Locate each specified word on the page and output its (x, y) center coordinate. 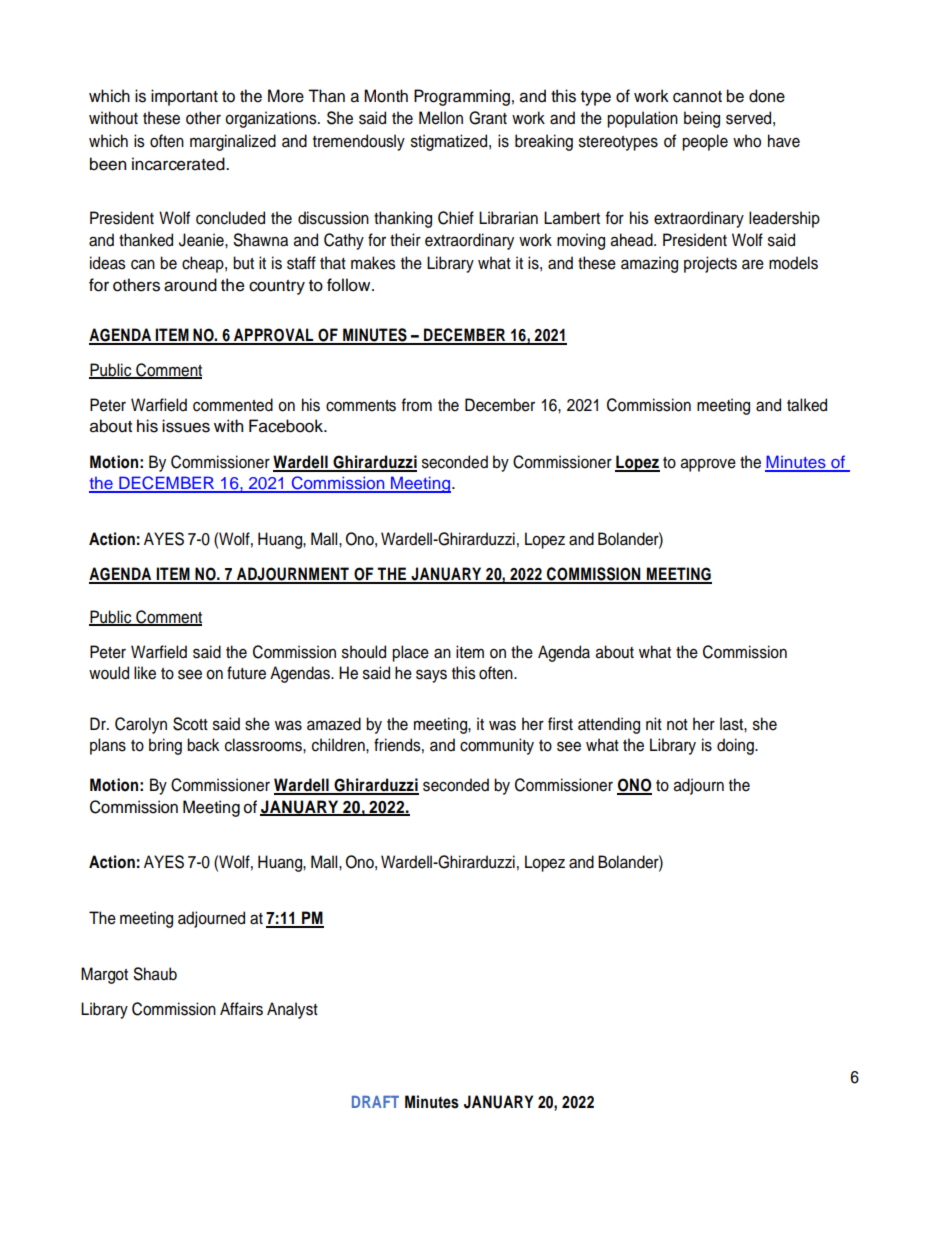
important (184, 97)
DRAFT (375, 1102)
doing (736, 746)
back (203, 745)
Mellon (441, 118)
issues (186, 426)
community (497, 746)
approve (708, 465)
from (416, 405)
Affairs (241, 1009)
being (702, 119)
